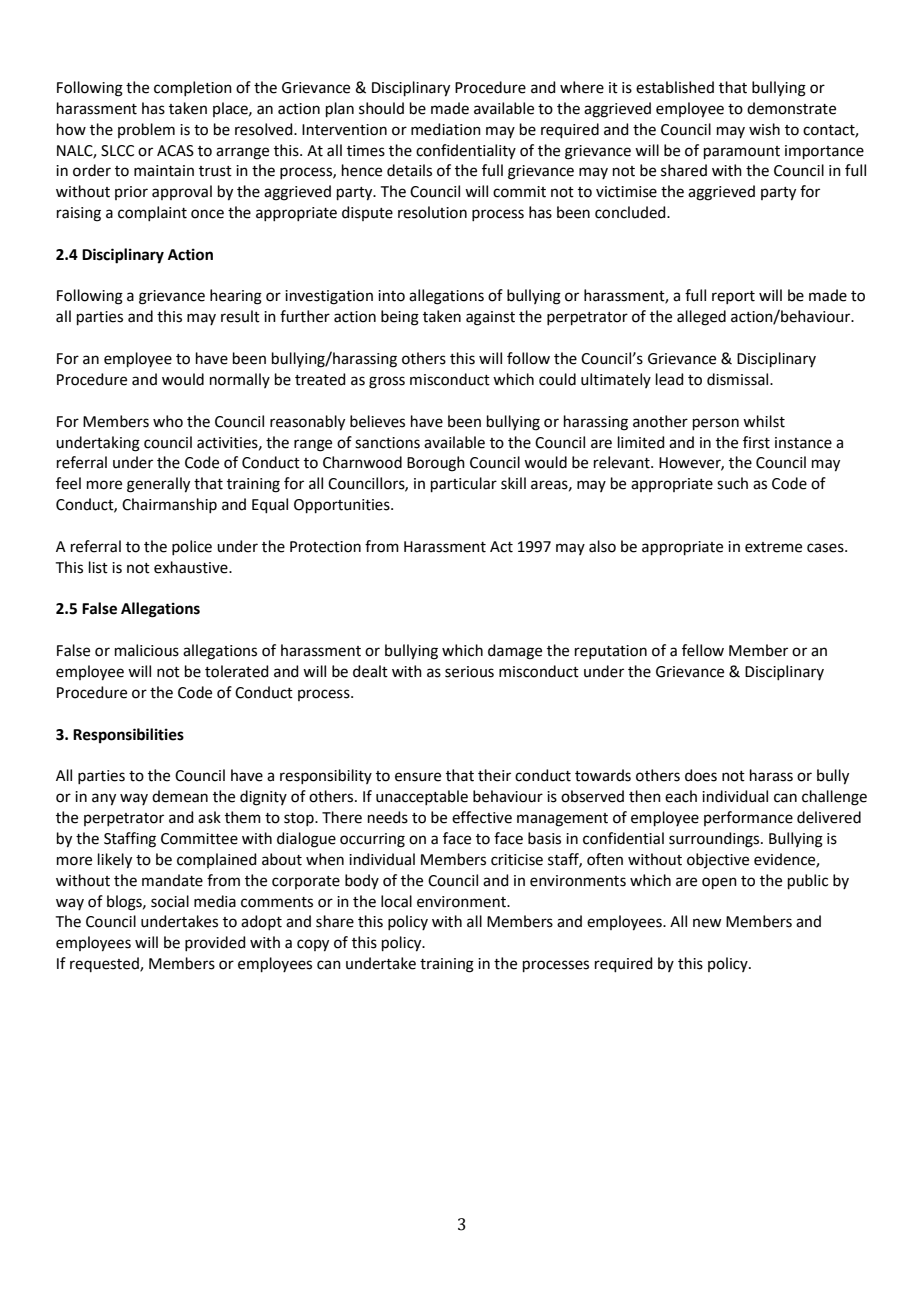 This screenshot has height=1308, width=924. What do you see at coordinates (707, 923) in the screenshot?
I see `new` at bounding box center [707, 923].
